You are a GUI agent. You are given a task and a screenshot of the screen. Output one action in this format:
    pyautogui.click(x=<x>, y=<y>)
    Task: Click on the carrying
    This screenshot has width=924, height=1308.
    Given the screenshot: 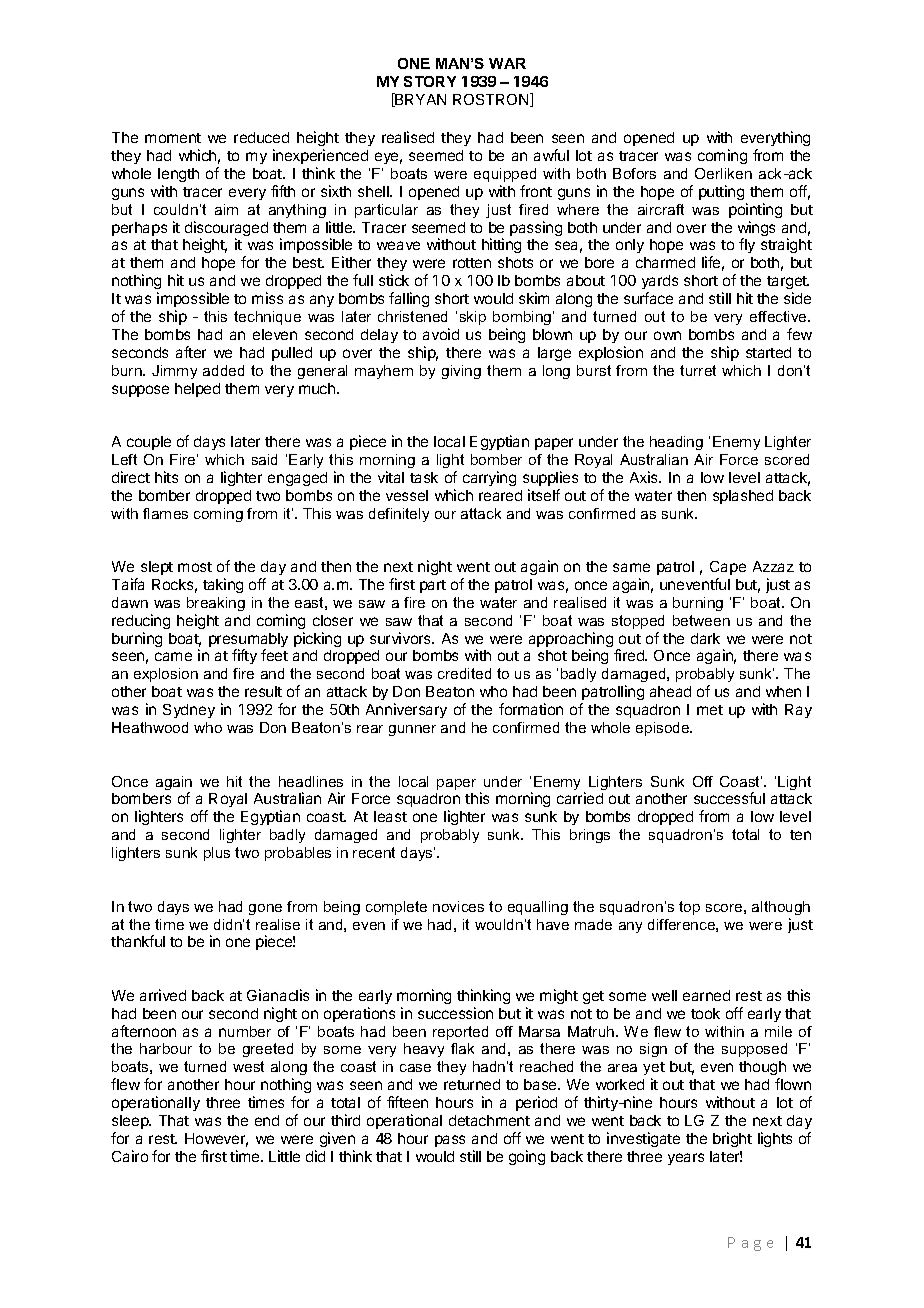 What is the action you would take?
    pyautogui.click(x=489, y=478)
